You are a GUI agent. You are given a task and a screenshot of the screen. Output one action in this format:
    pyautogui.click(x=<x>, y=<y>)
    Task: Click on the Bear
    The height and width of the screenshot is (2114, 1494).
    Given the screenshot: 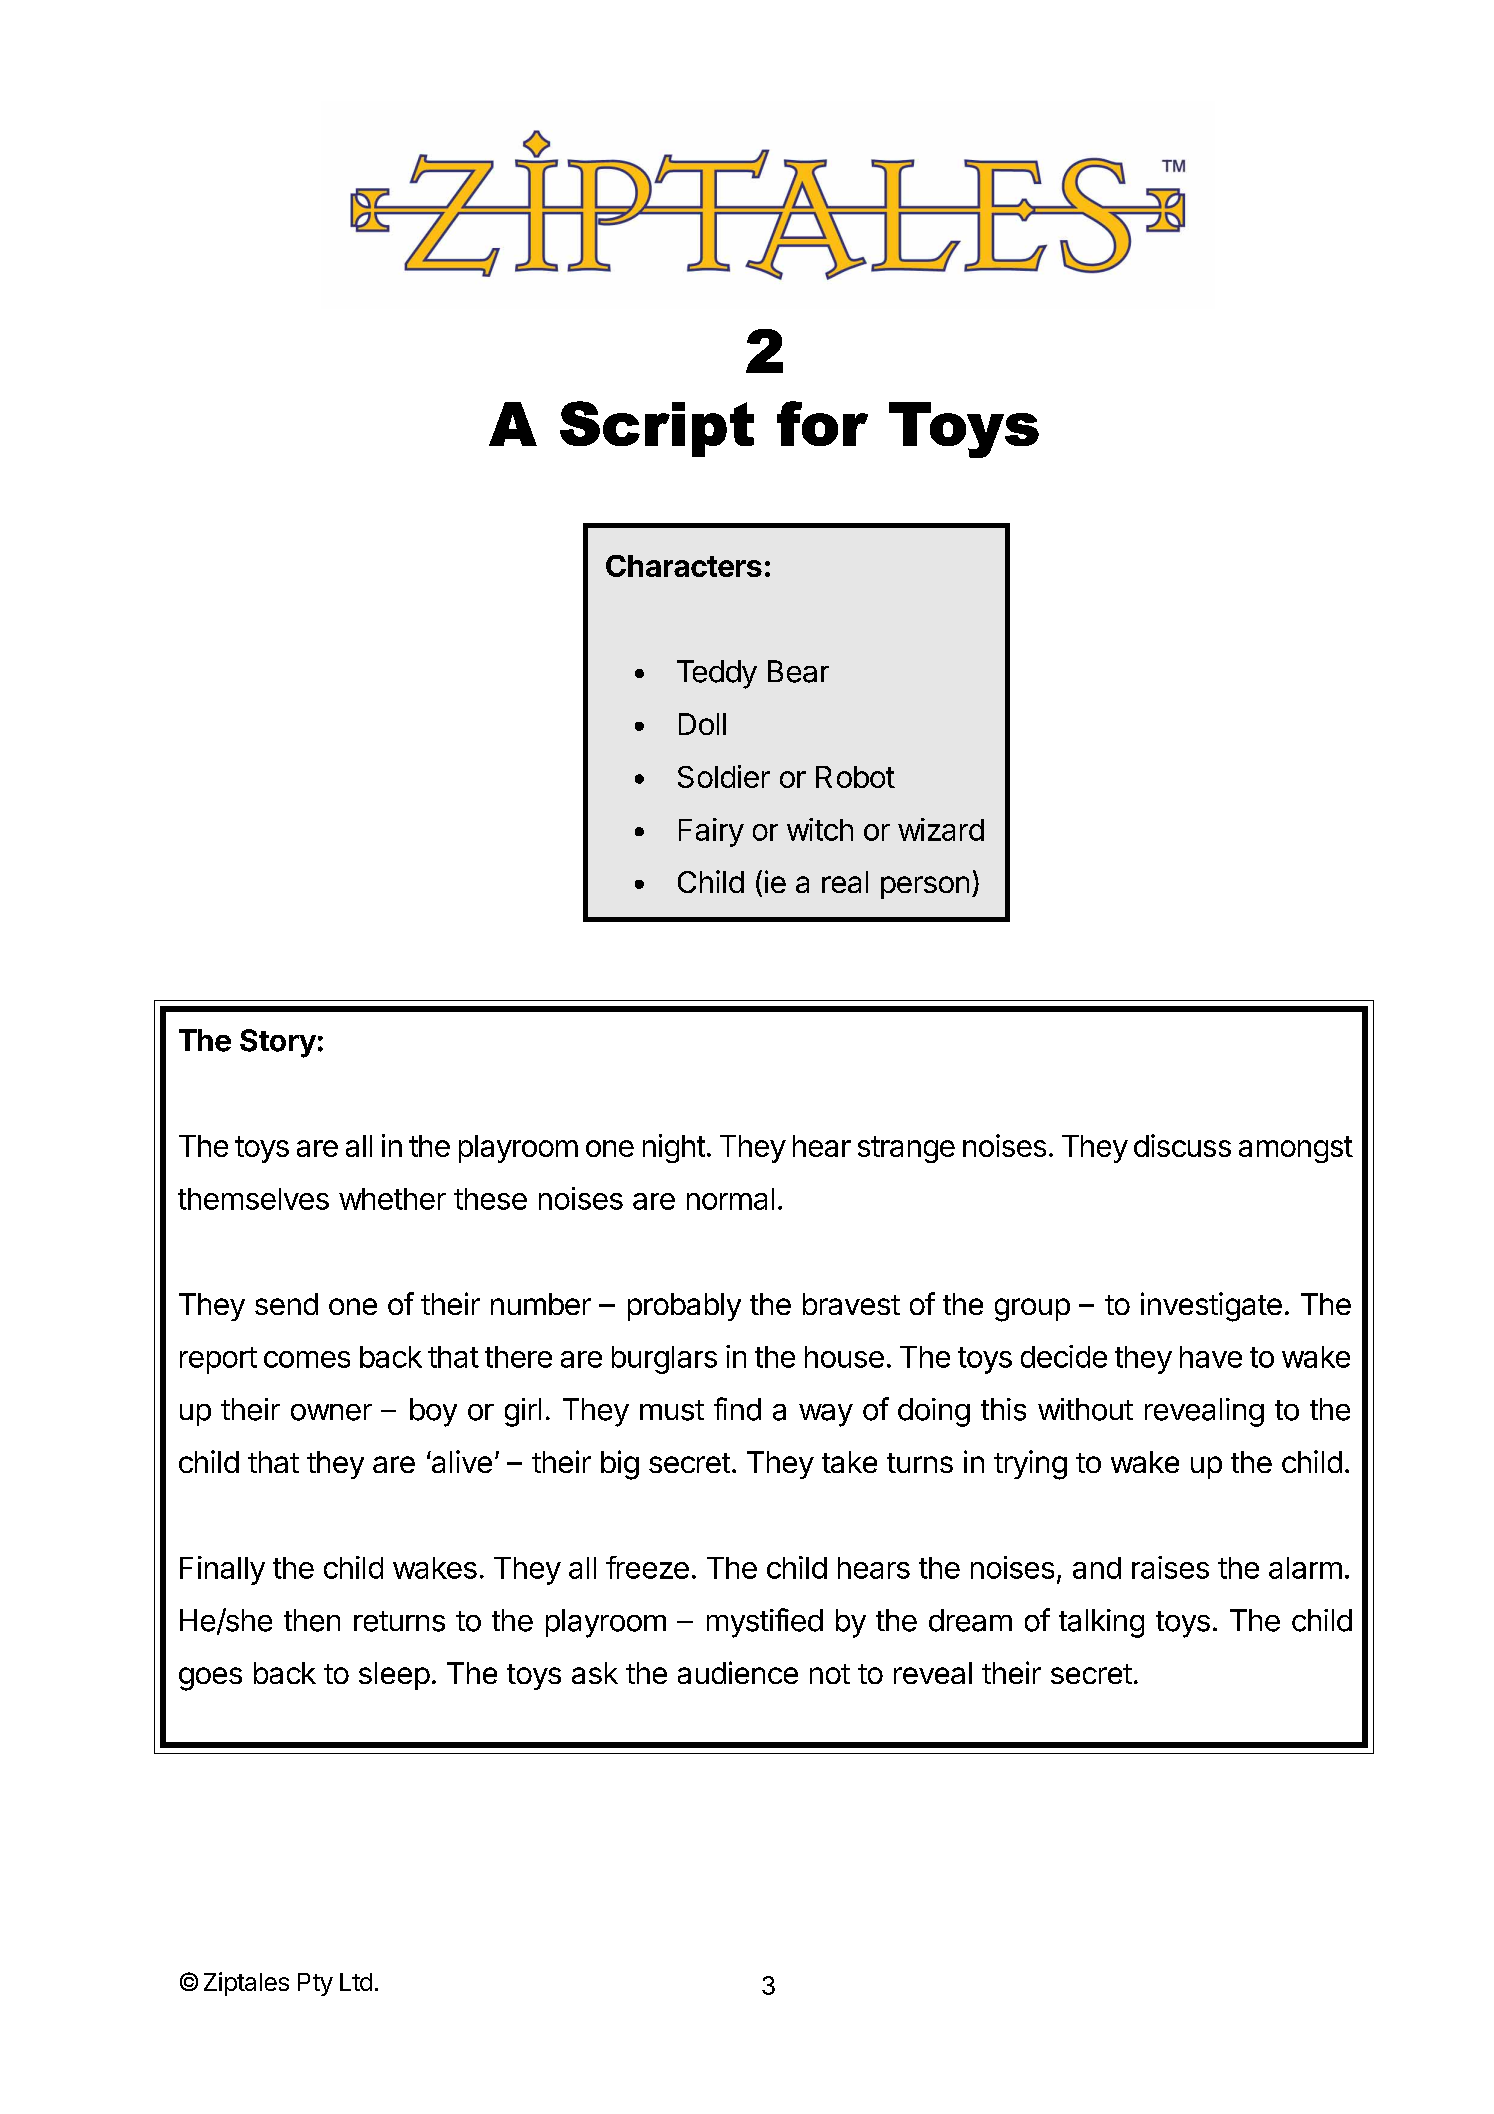 What is the action you would take?
    pyautogui.click(x=798, y=671)
